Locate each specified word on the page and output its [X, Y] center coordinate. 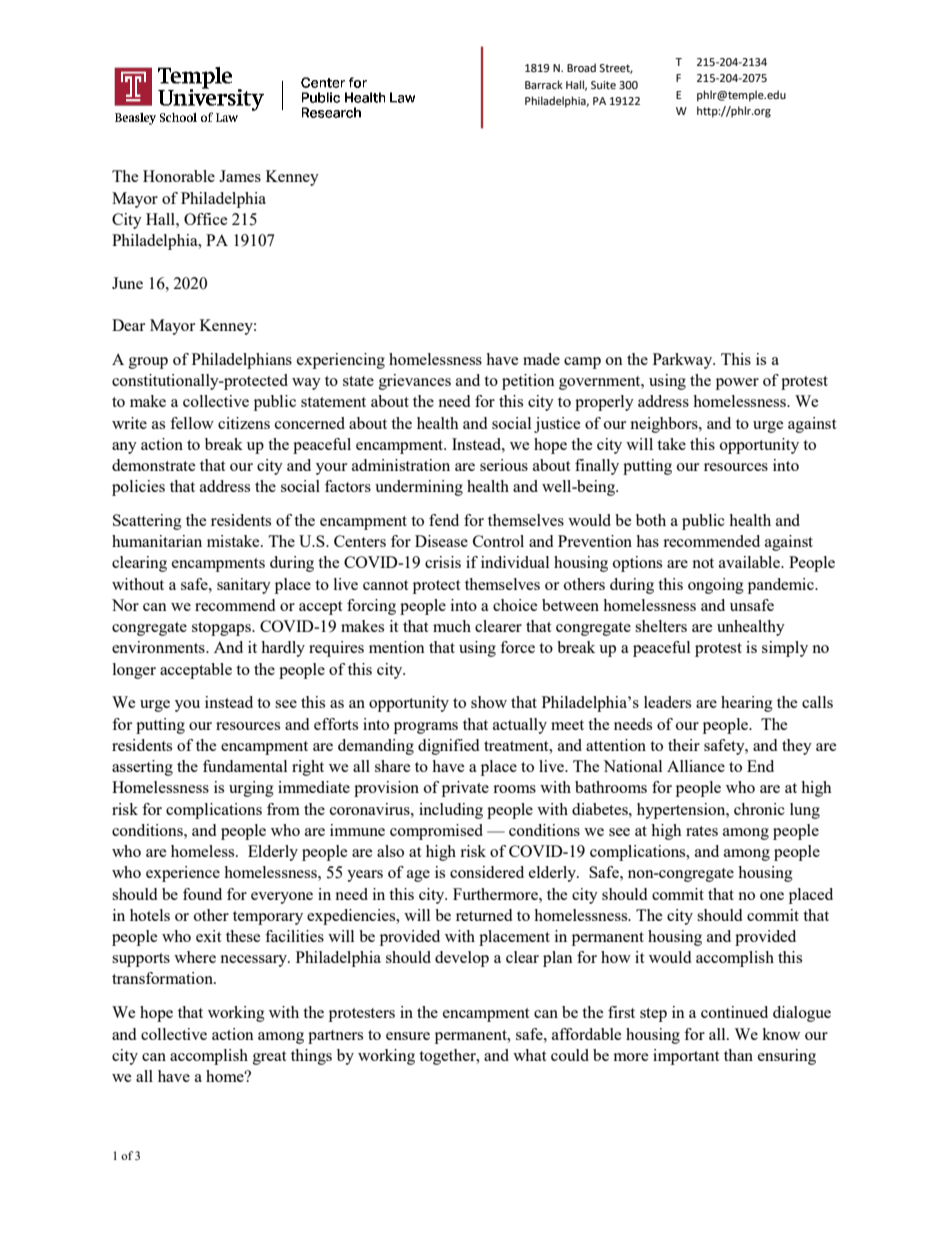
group [148, 363]
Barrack [544, 84]
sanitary [244, 586]
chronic [759, 809]
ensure [408, 1036]
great [269, 1058]
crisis [443, 562]
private [465, 789]
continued [734, 1012]
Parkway [684, 361]
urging [251, 789]
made [541, 359]
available [750, 562]
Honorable [179, 176]
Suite [603, 85]
